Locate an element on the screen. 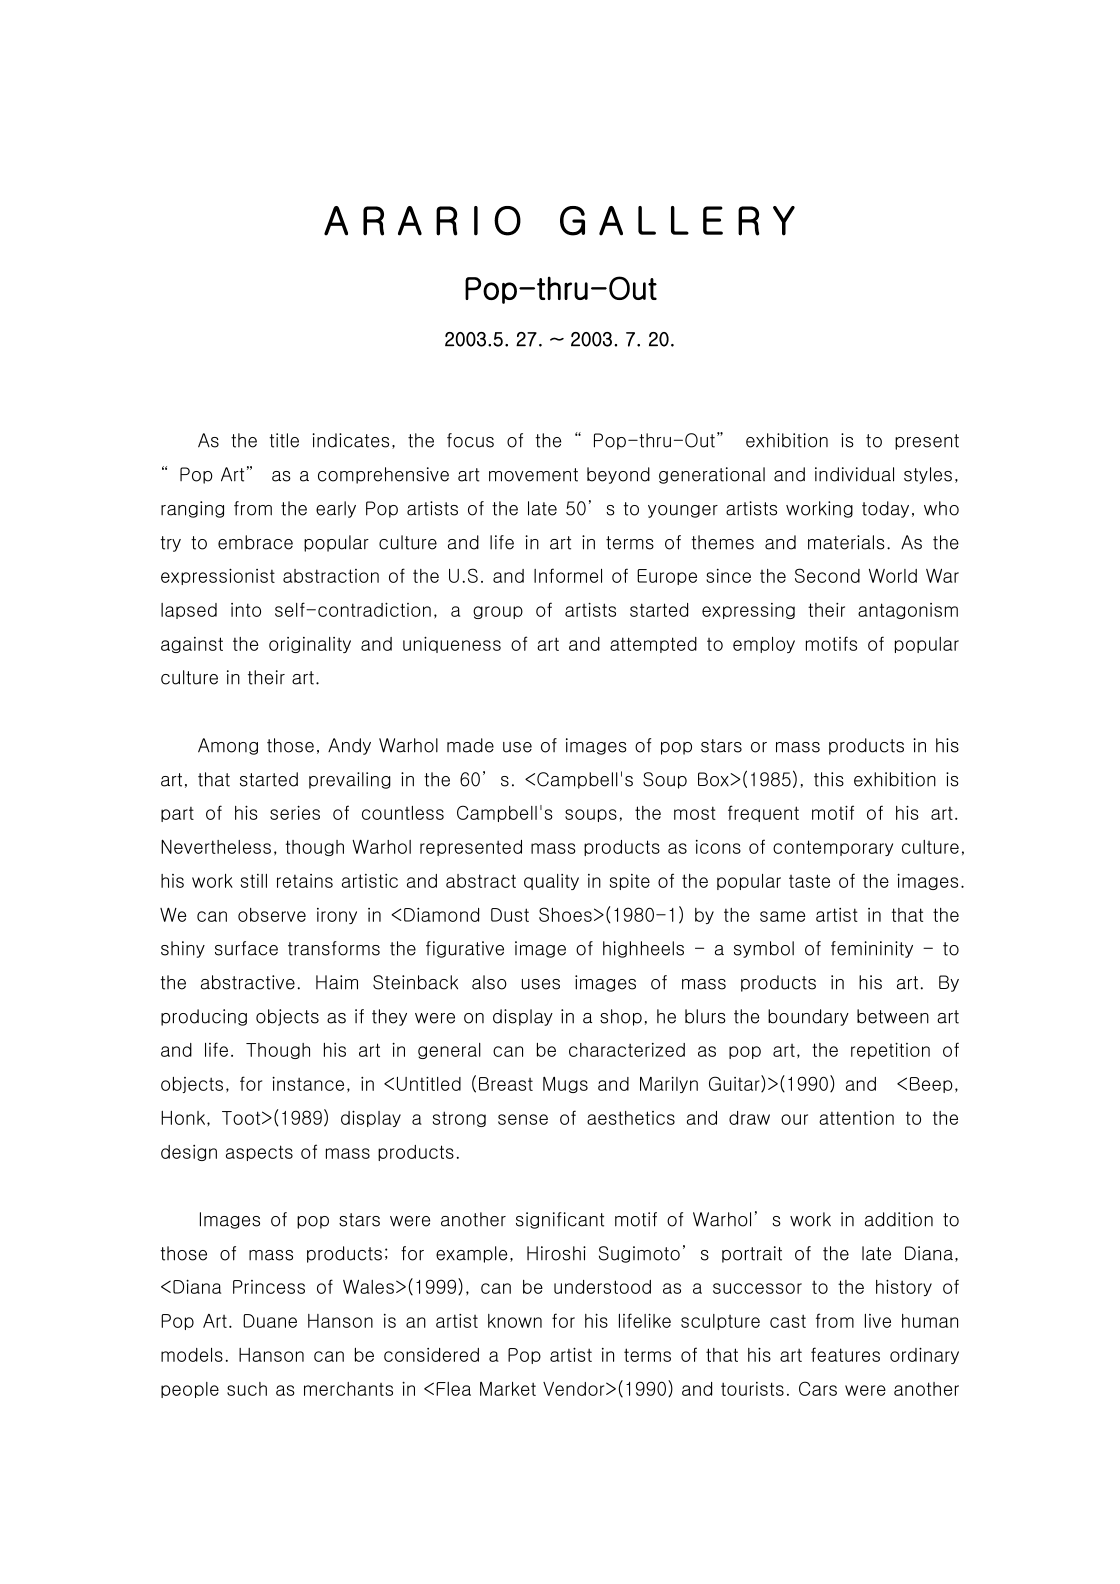 This screenshot has height=1584, width=1120. Dust is located at coordinates (510, 915).
